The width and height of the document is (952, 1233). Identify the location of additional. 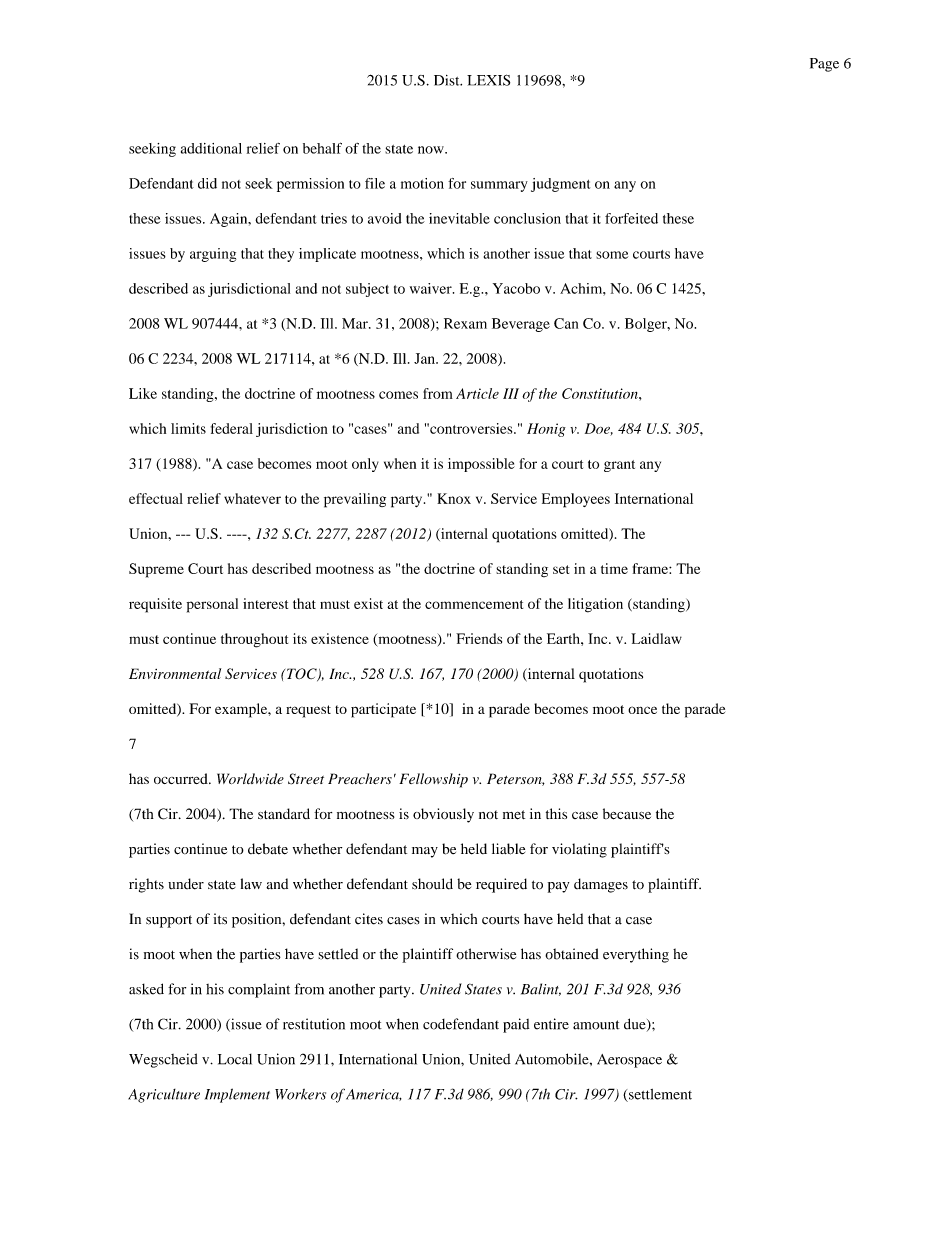
(211, 148).
